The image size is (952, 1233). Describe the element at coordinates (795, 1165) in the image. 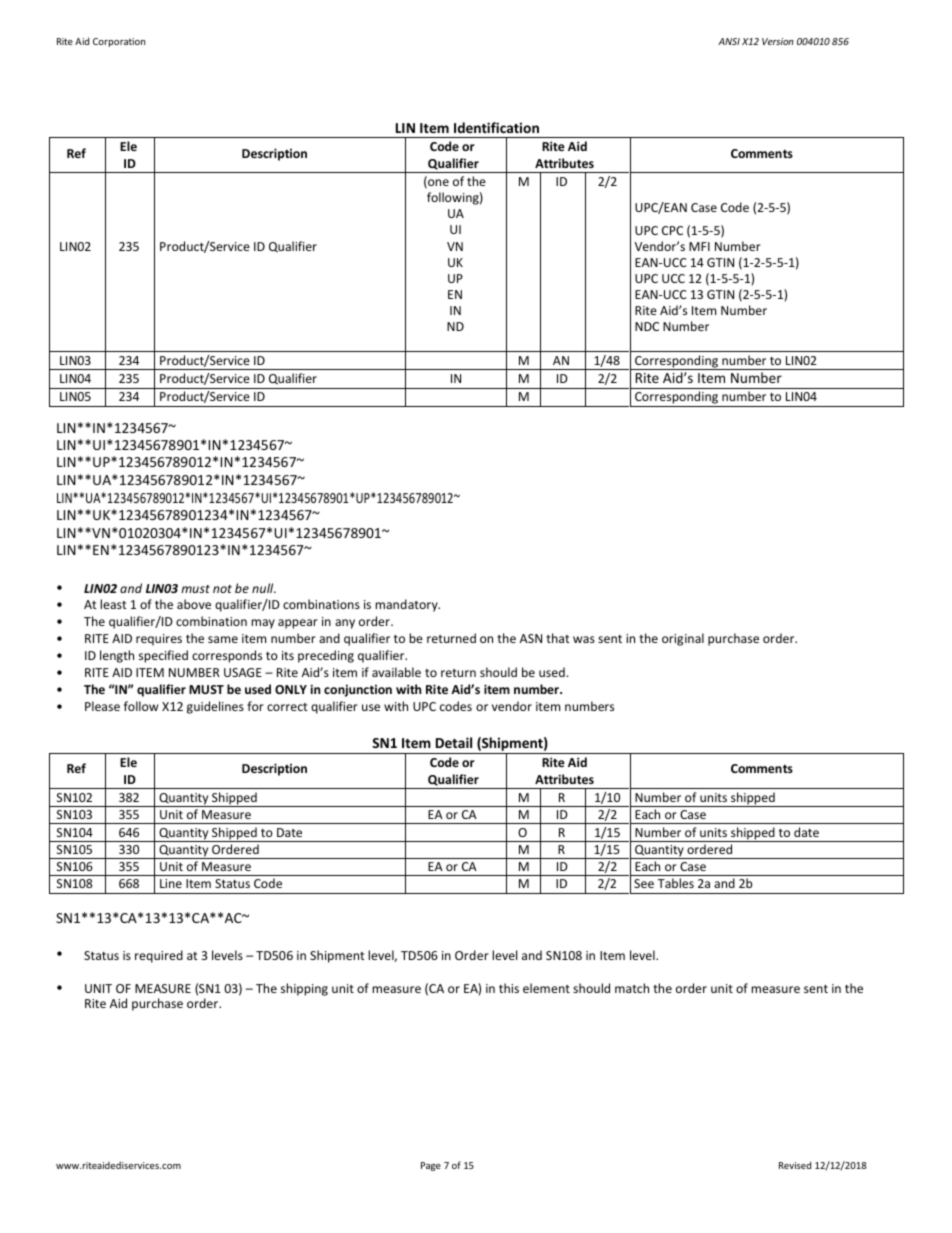

I see `Revised` at that location.
